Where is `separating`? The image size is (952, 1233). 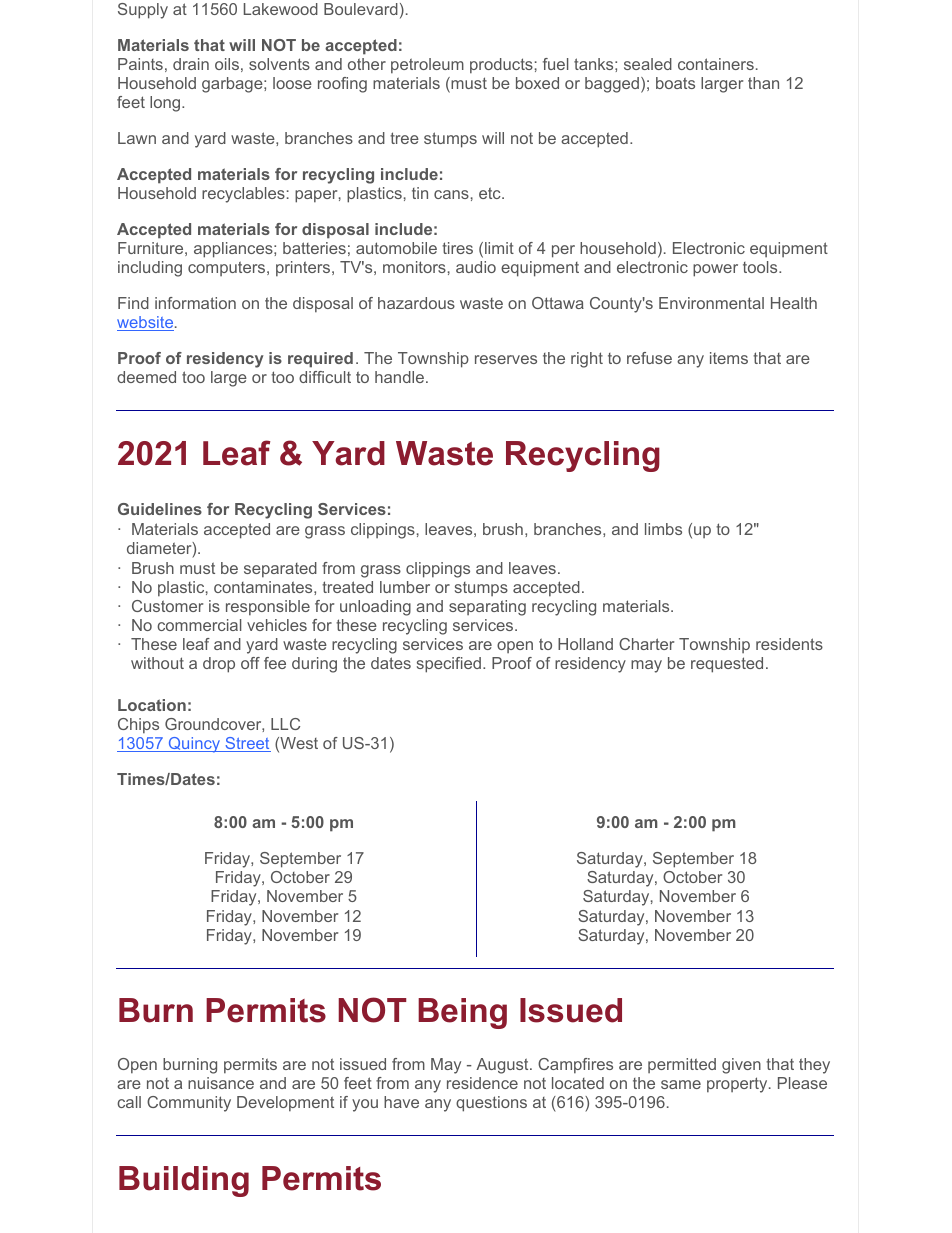 separating is located at coordinates (487, 608).
